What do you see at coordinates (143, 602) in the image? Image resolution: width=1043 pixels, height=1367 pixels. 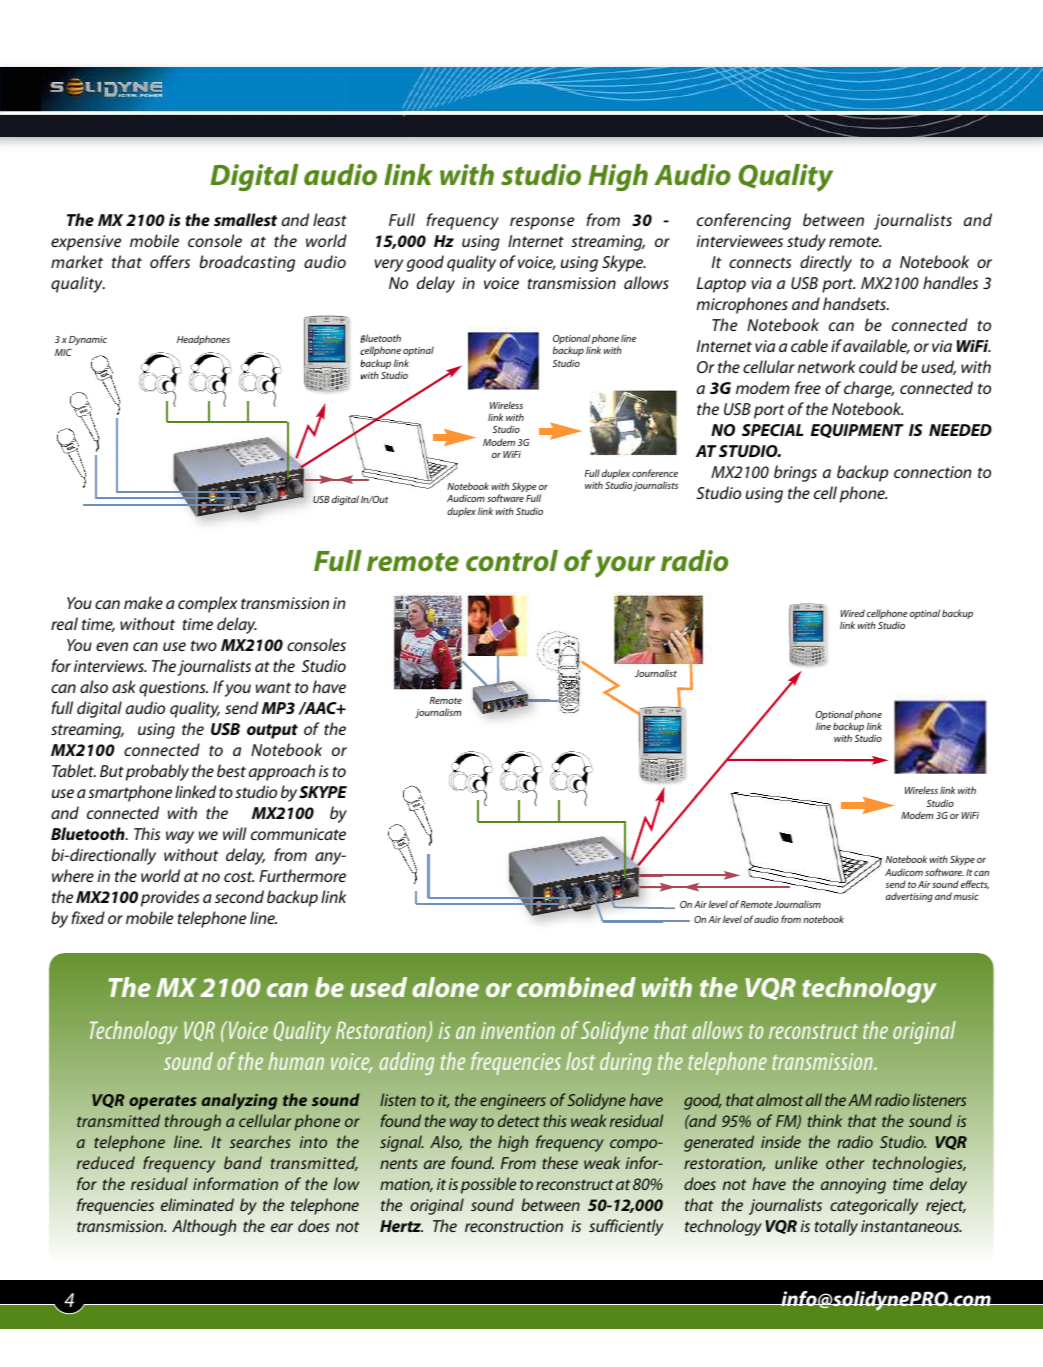 I see `make` at bounding box center [143, 602].
